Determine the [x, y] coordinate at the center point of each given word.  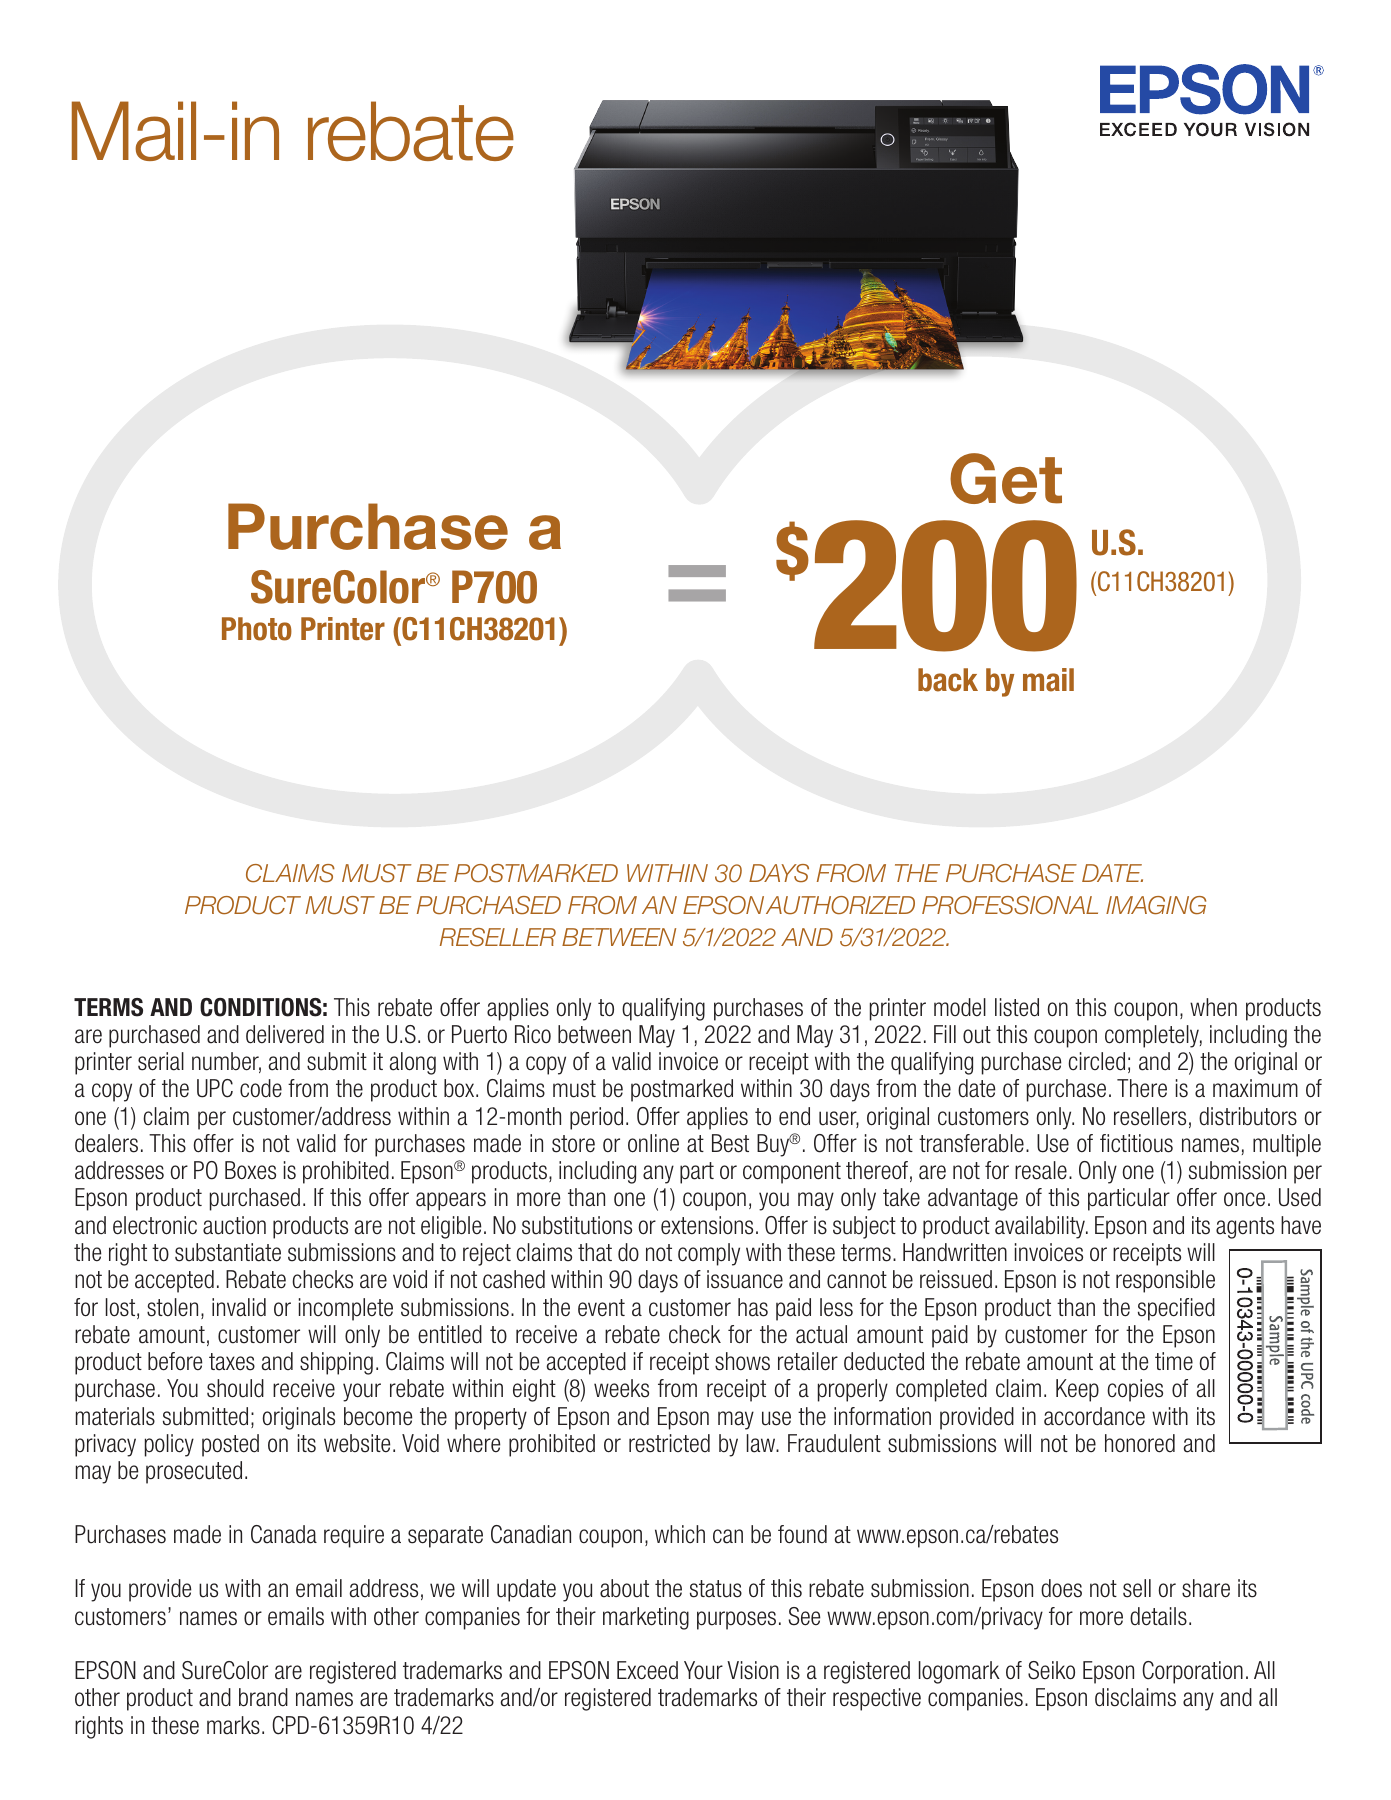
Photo [257, 629]
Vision [753, 1670]
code [261, 1088]
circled [1096, 1061]
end [794, 1116]
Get [1006, 478]
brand [263, 1697]
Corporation [1192, 1672]
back [948, 680]
